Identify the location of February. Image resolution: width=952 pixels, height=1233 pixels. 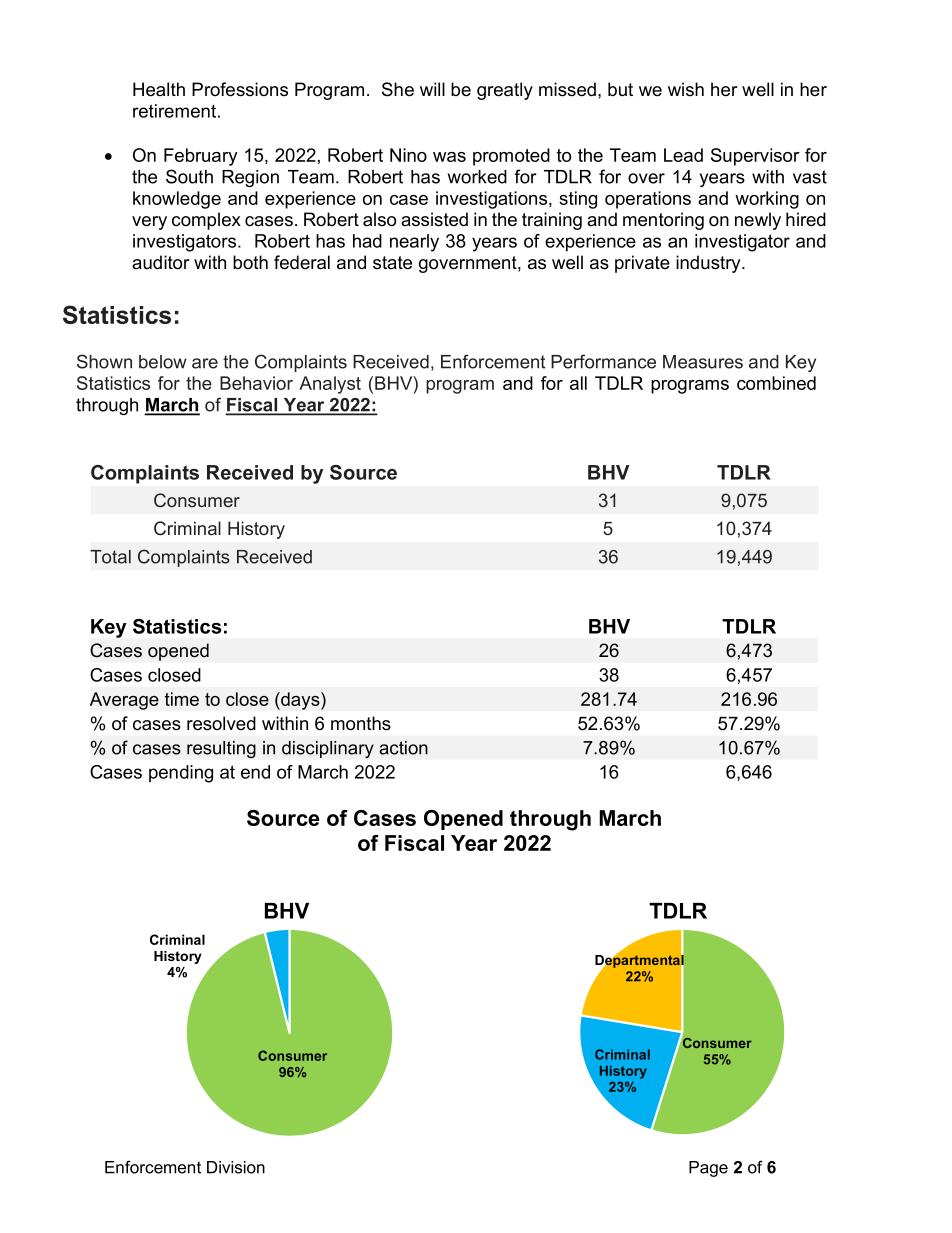
(201, 157).
